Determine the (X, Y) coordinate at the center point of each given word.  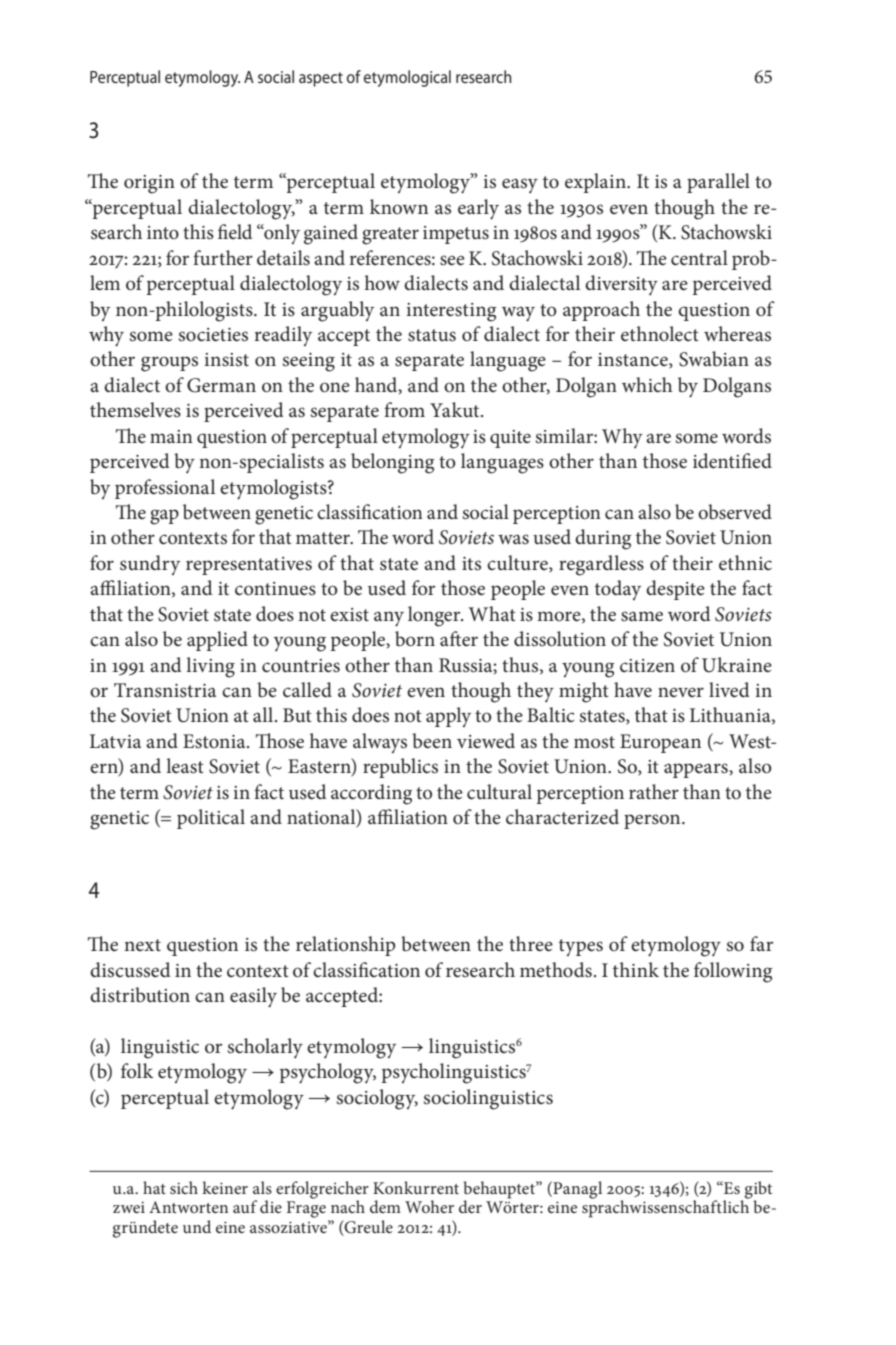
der (470, 1206)
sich (184, 1187)
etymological (407, 78)
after (459, 639)
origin (149, 184)
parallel (718, 183)
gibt (758, 1191)
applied (217, 641)
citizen (647, 666)
